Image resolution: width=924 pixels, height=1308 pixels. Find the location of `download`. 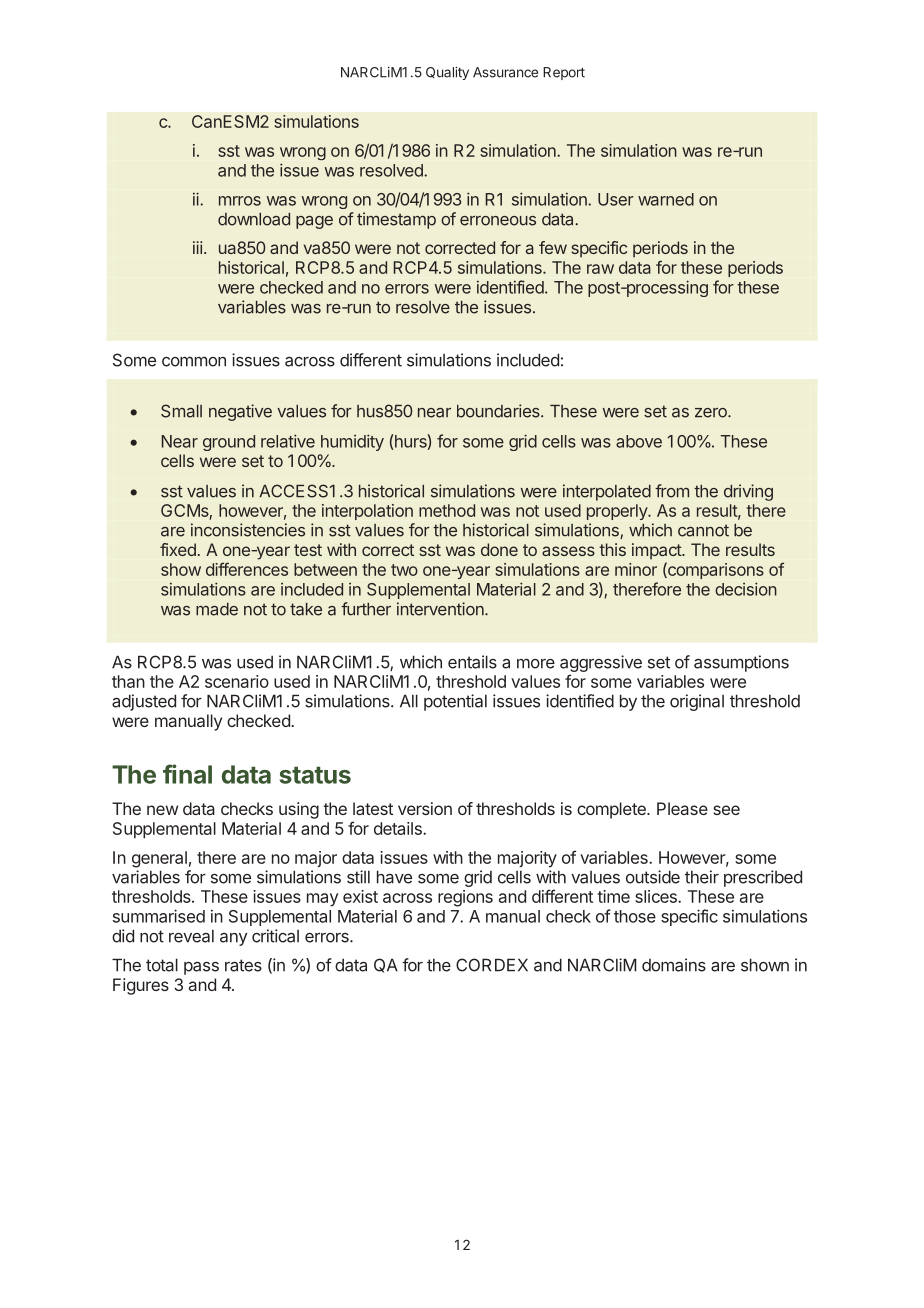

download is located at coordinates (254, 219).
